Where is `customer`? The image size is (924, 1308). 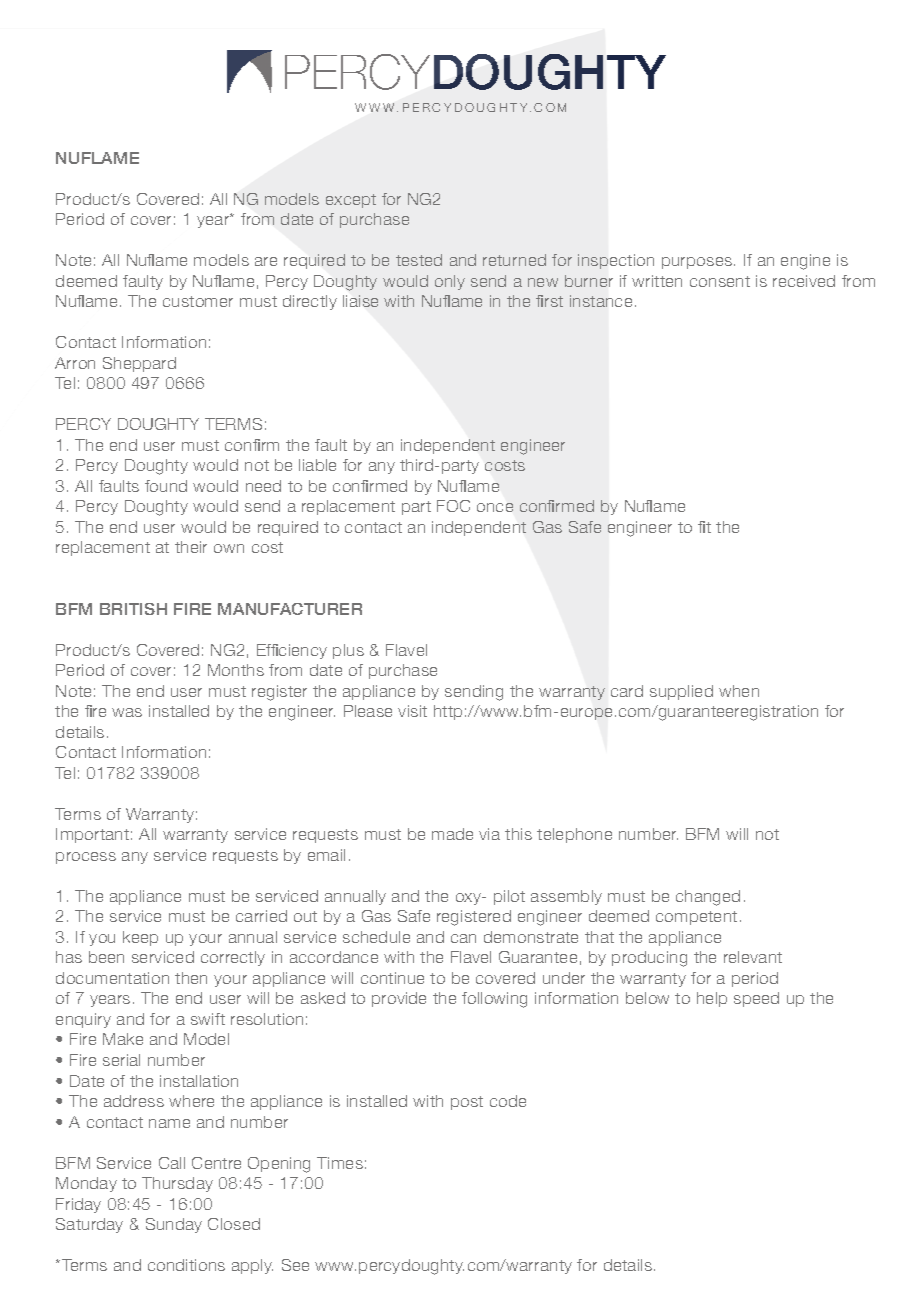
customer is located at coordinates (198, 301).
